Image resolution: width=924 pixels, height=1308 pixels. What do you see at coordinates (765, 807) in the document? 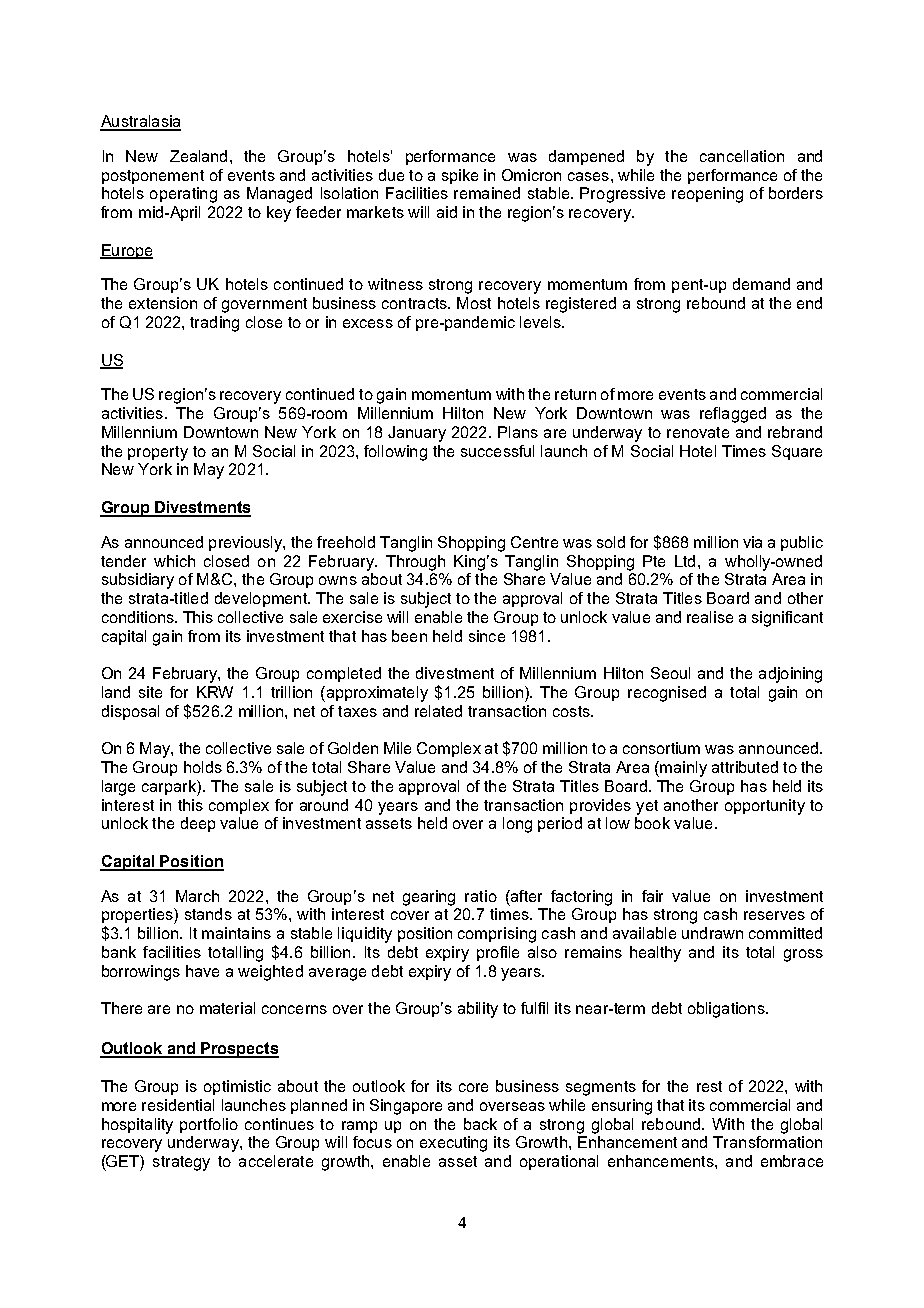
I see `opportunity` at bounding box center [765, 807].
